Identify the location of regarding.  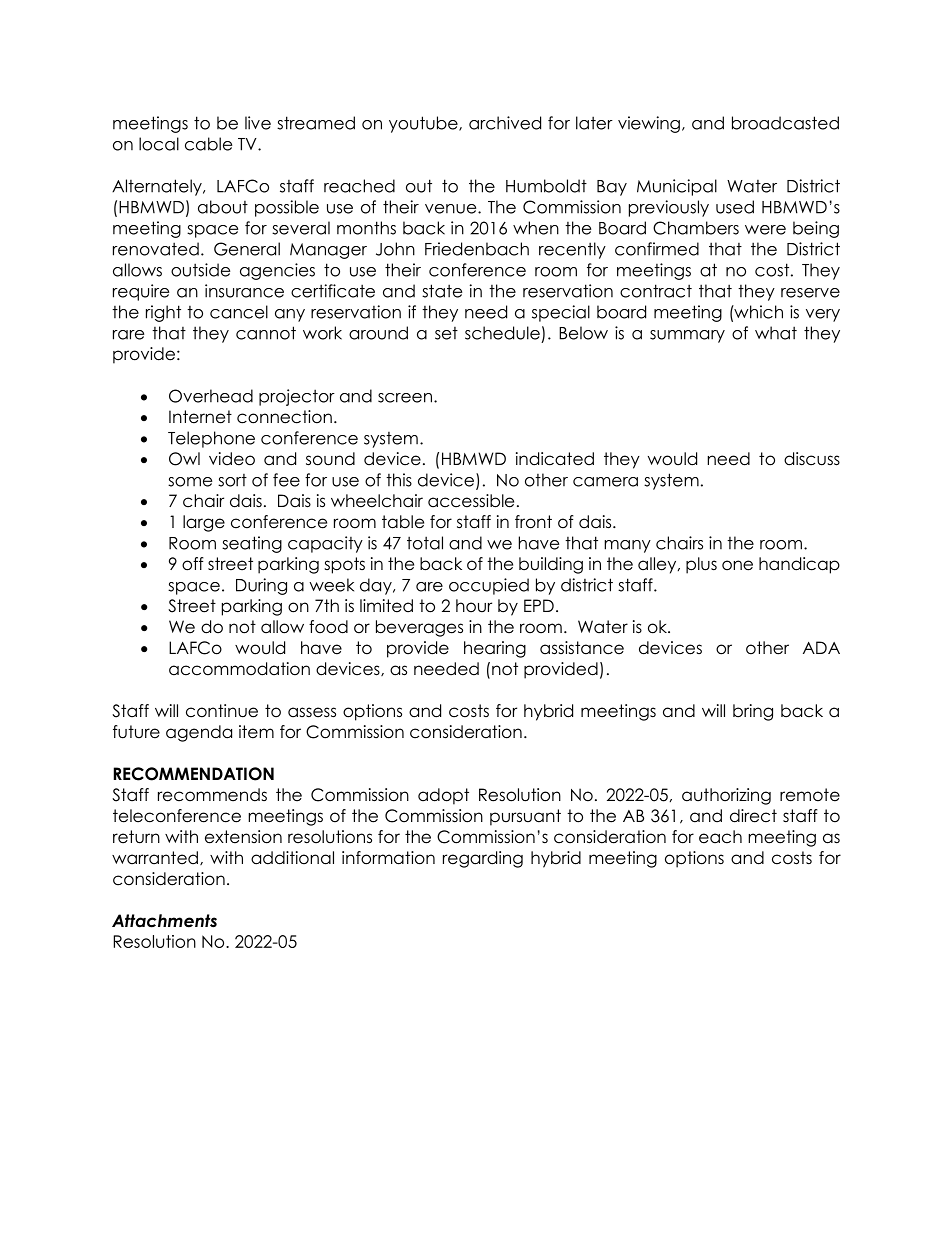
(483, 859).
